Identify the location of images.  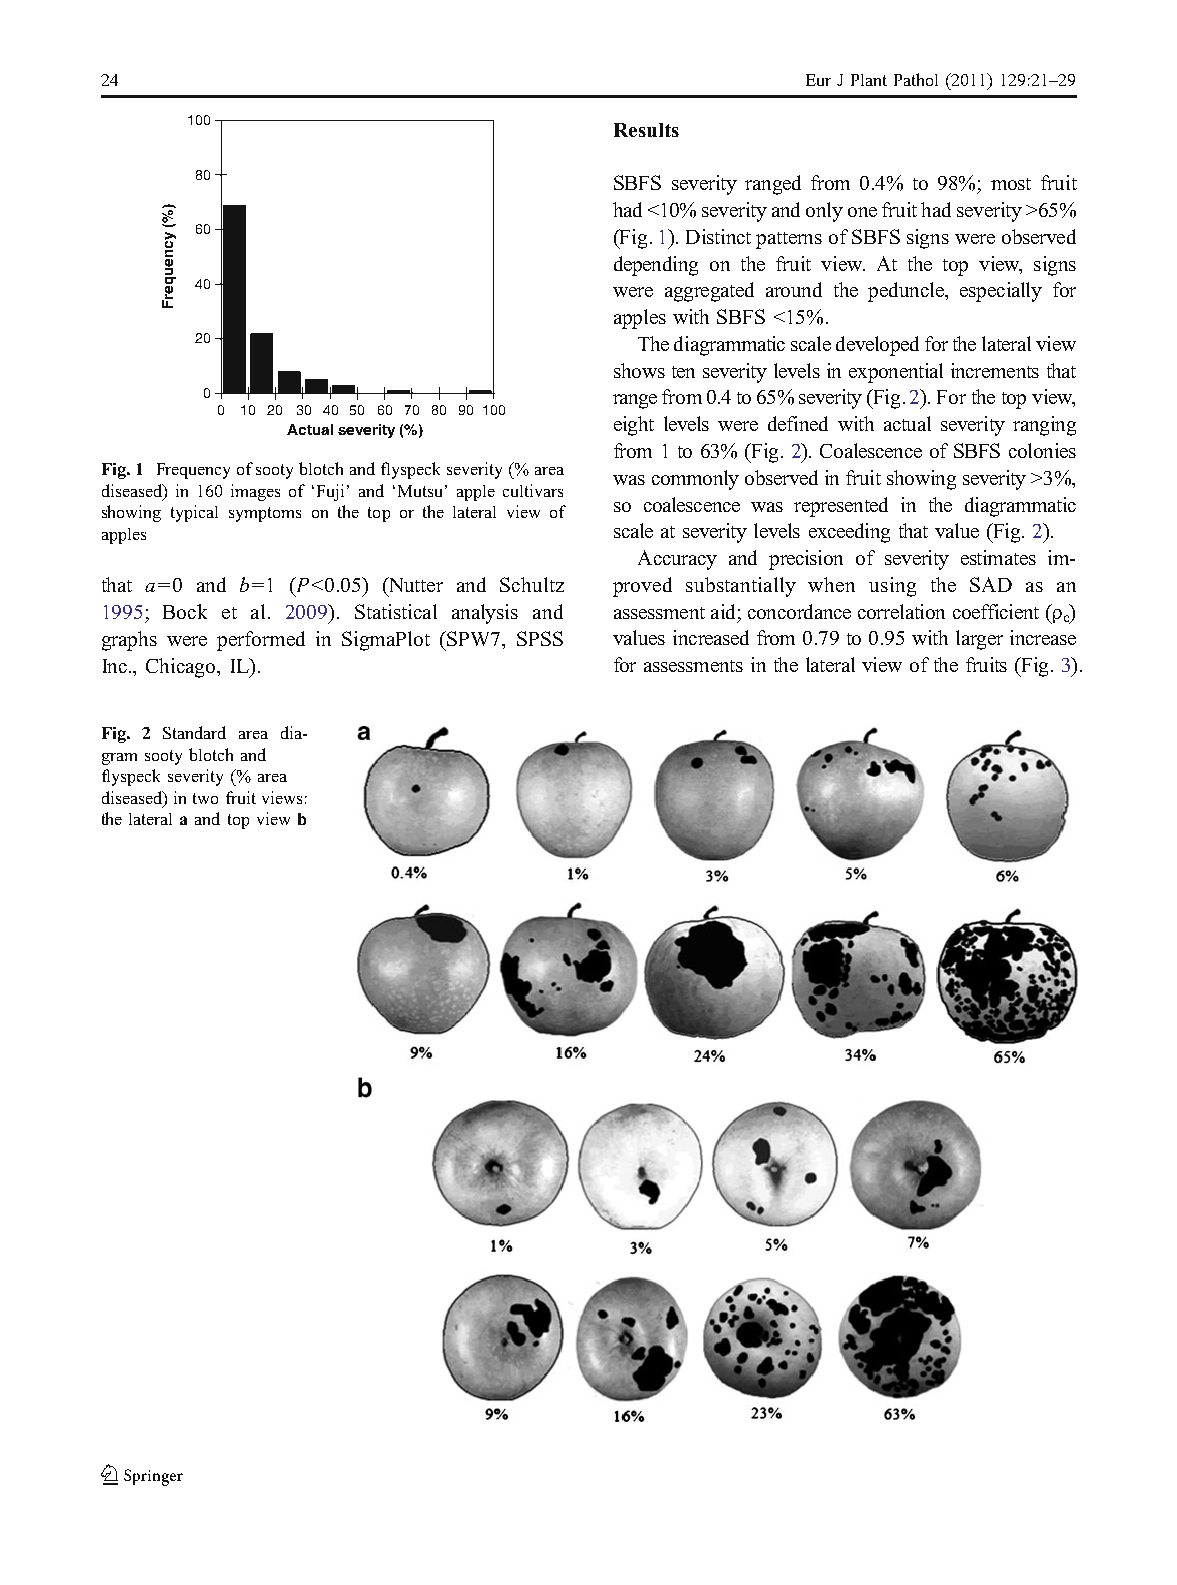
(255, 492).
